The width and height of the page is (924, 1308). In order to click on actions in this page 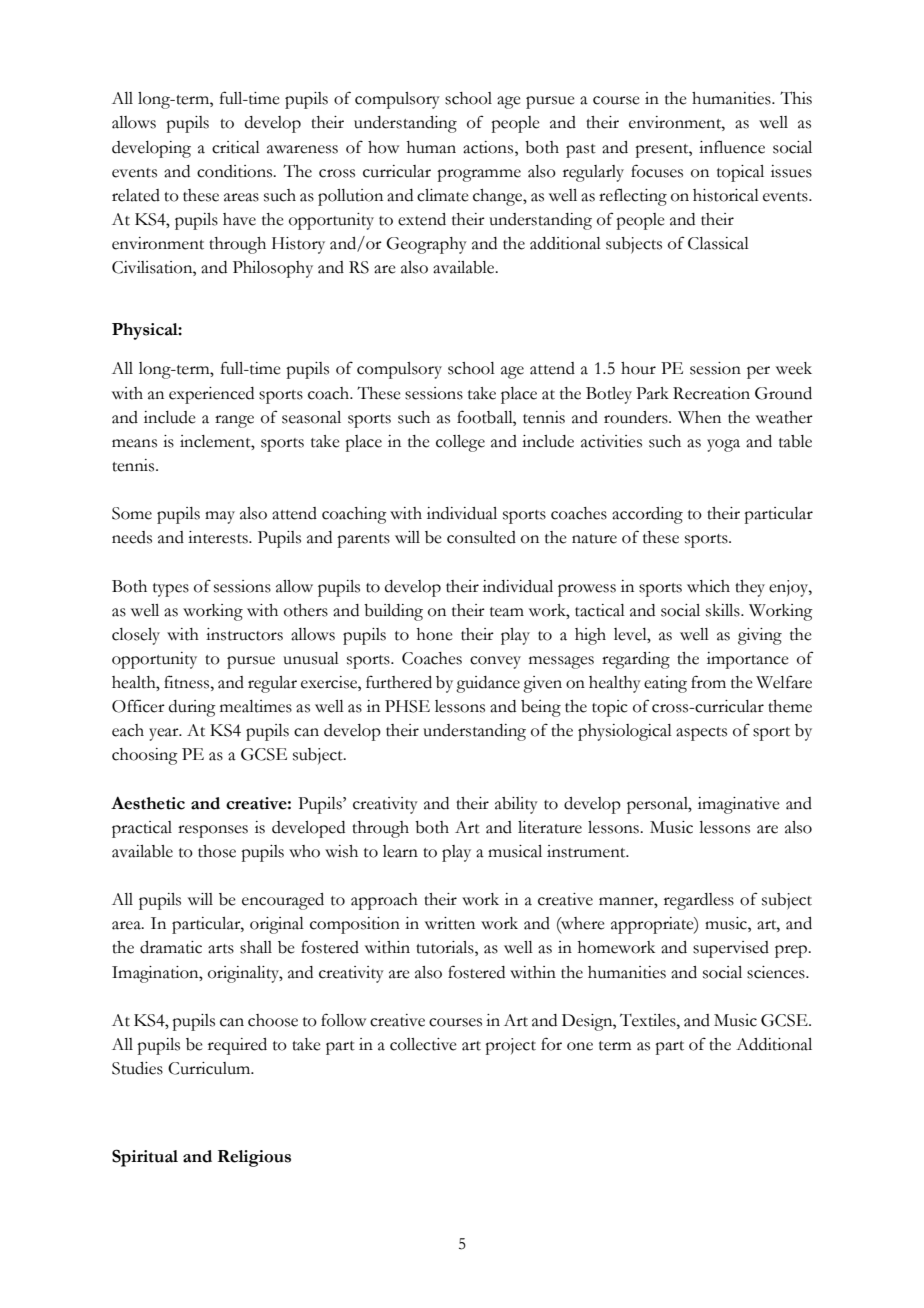, I will do `click(489, 147)`.
